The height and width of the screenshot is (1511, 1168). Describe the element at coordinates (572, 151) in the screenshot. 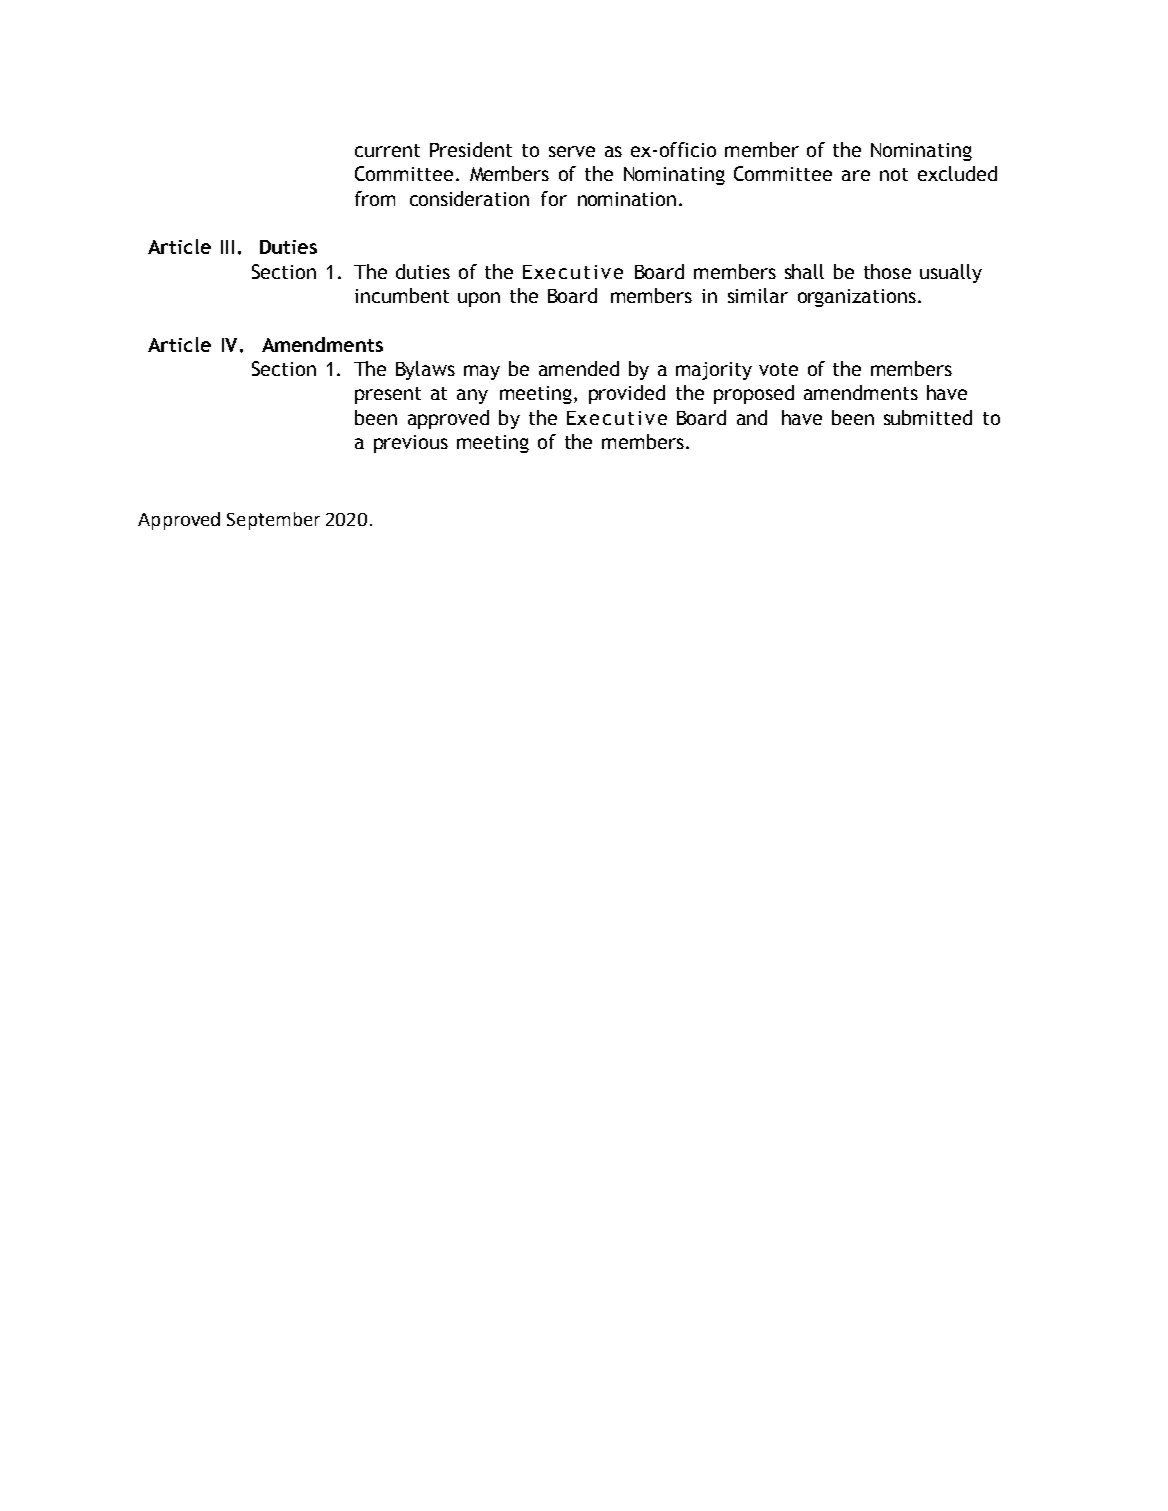

I see `serve` at that location.
